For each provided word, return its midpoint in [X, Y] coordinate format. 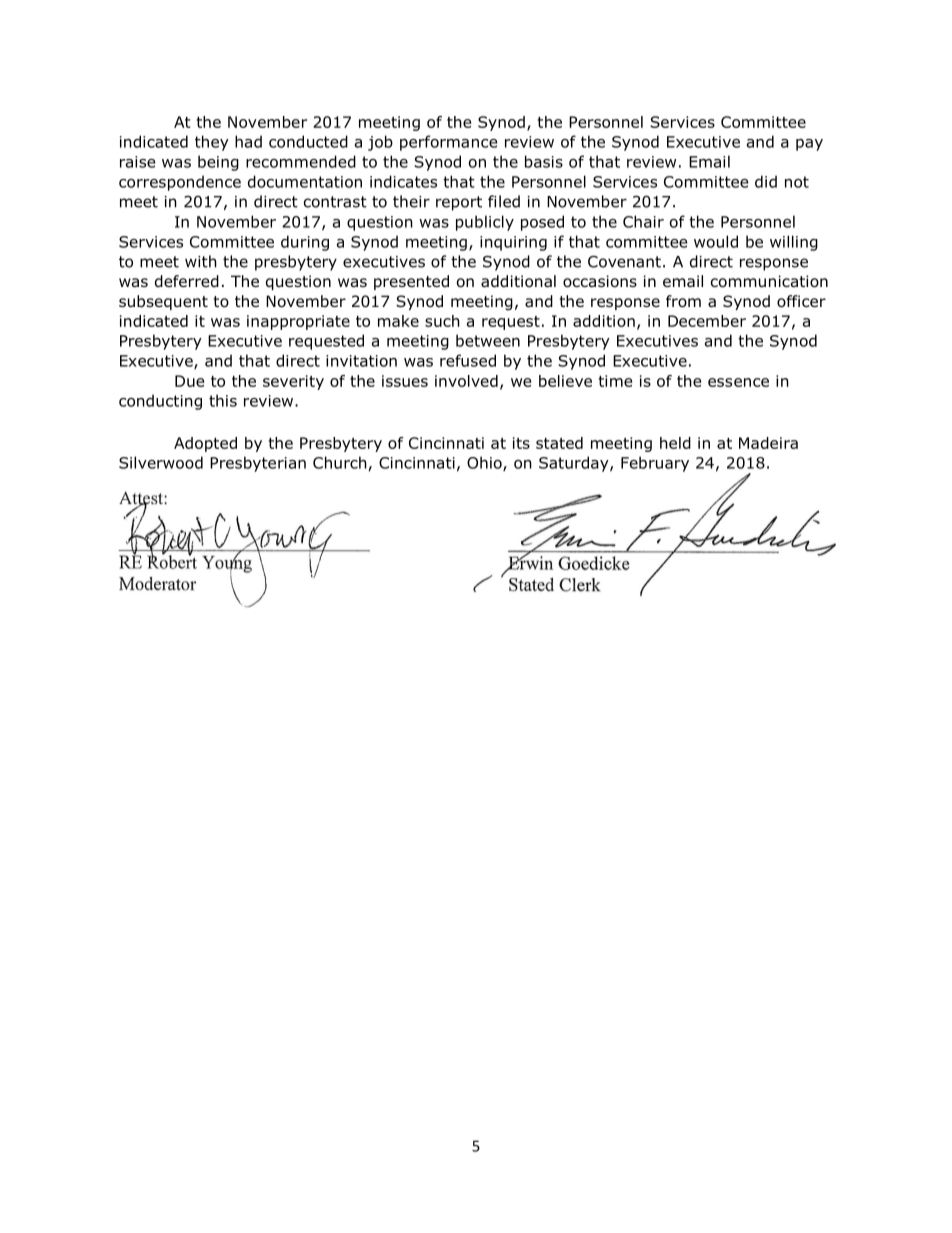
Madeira [768, 443]
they [212, 143]
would [716, 241]
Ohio [485, 463]
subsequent [163, 302]
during [305, 243]
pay [809, 145]
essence [738, 382]
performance [449, 143]
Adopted [205, 444]
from [683, 301]
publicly [485, 223]
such [442, 321]
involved [466, 381]
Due [189, 381]
